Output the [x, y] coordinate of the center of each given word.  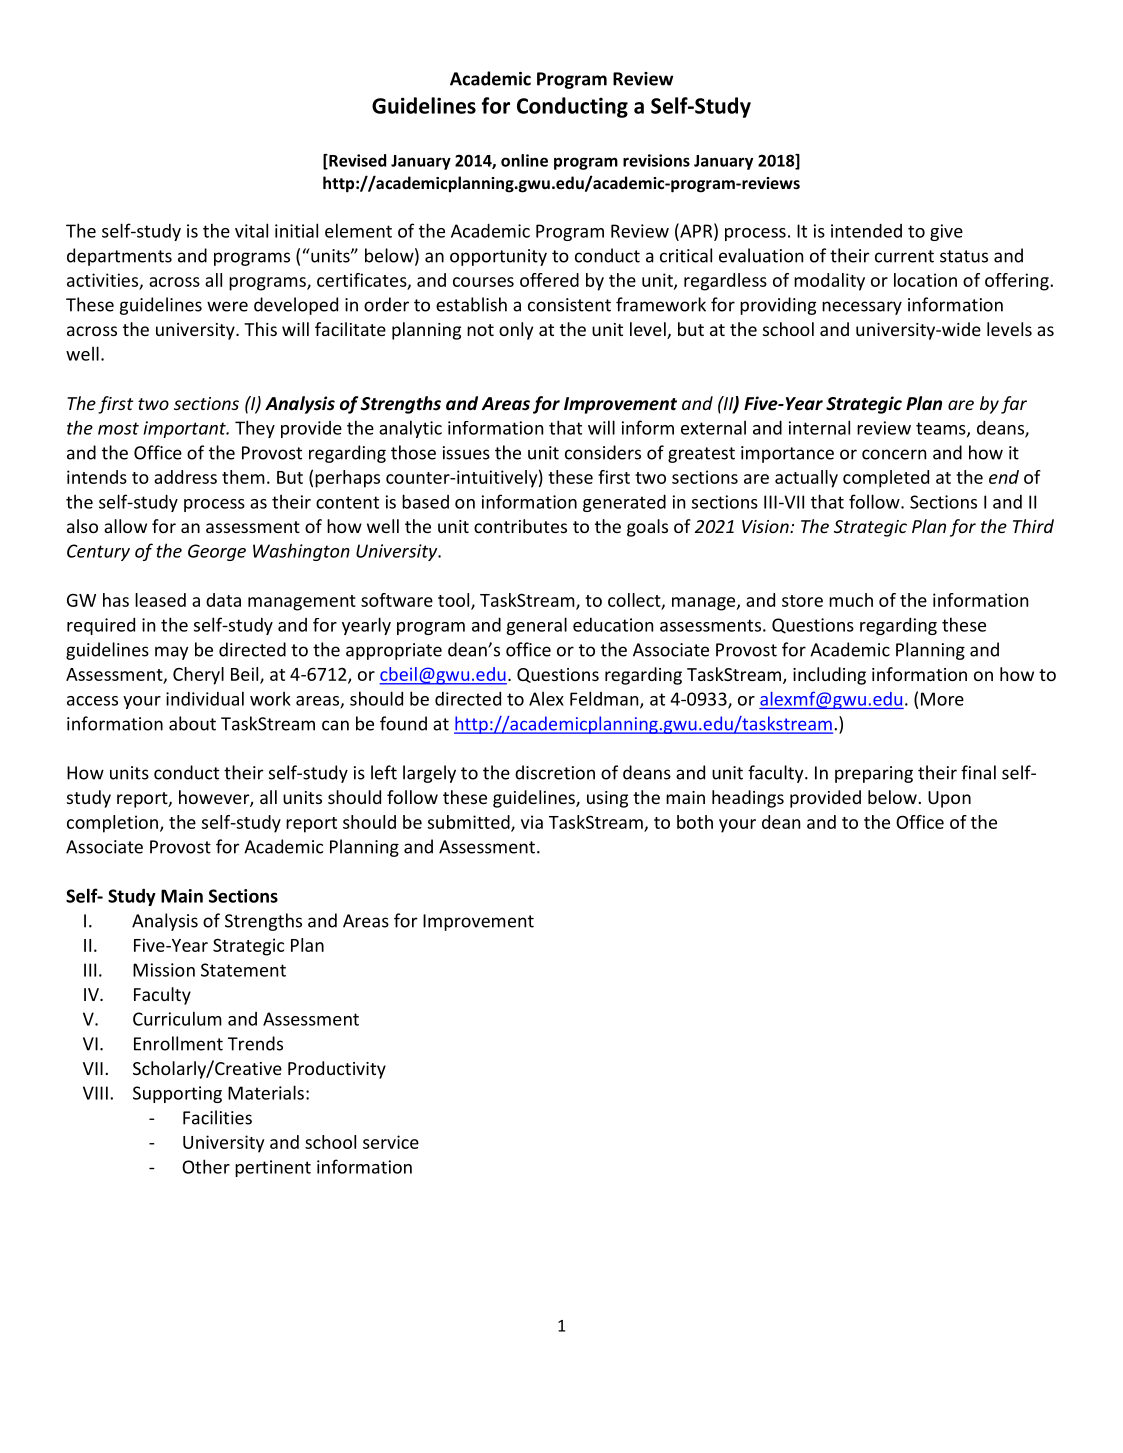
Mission [164, 970]
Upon [949, 799]
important [185, 429]
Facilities [217, 1117]
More [942, 699]
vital [251, 230]
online [524, 160]
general [537, 626]
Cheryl [198, 676]
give [946, 232]
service [391, 1142]
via [532, 822]
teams [942, 429]
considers [603, 452]
